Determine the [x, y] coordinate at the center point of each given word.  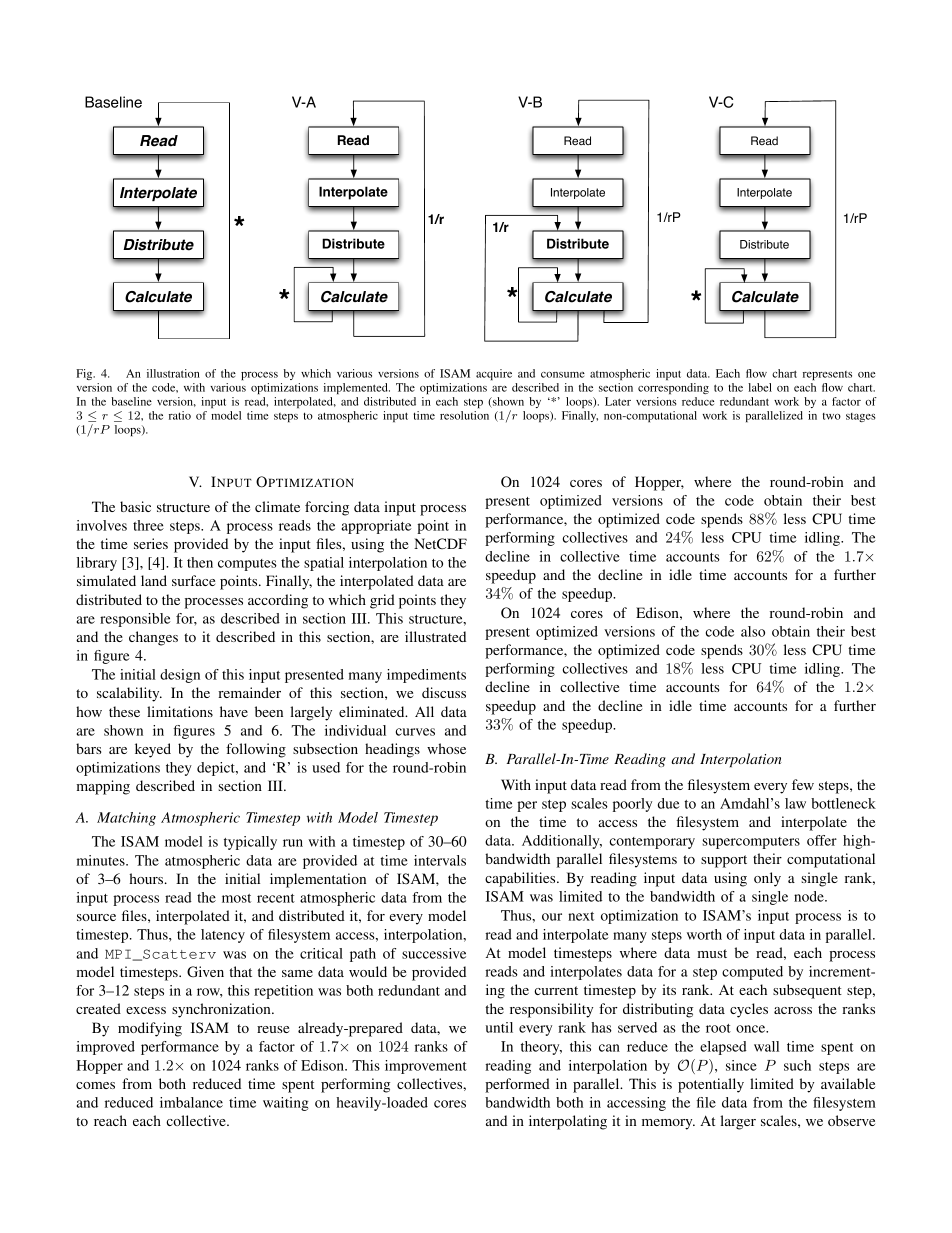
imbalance [191, 1102]
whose [446, 748]
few [803, 784]
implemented [357, 388]
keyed [153, 750]
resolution [464, 415]
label [760, 387]
